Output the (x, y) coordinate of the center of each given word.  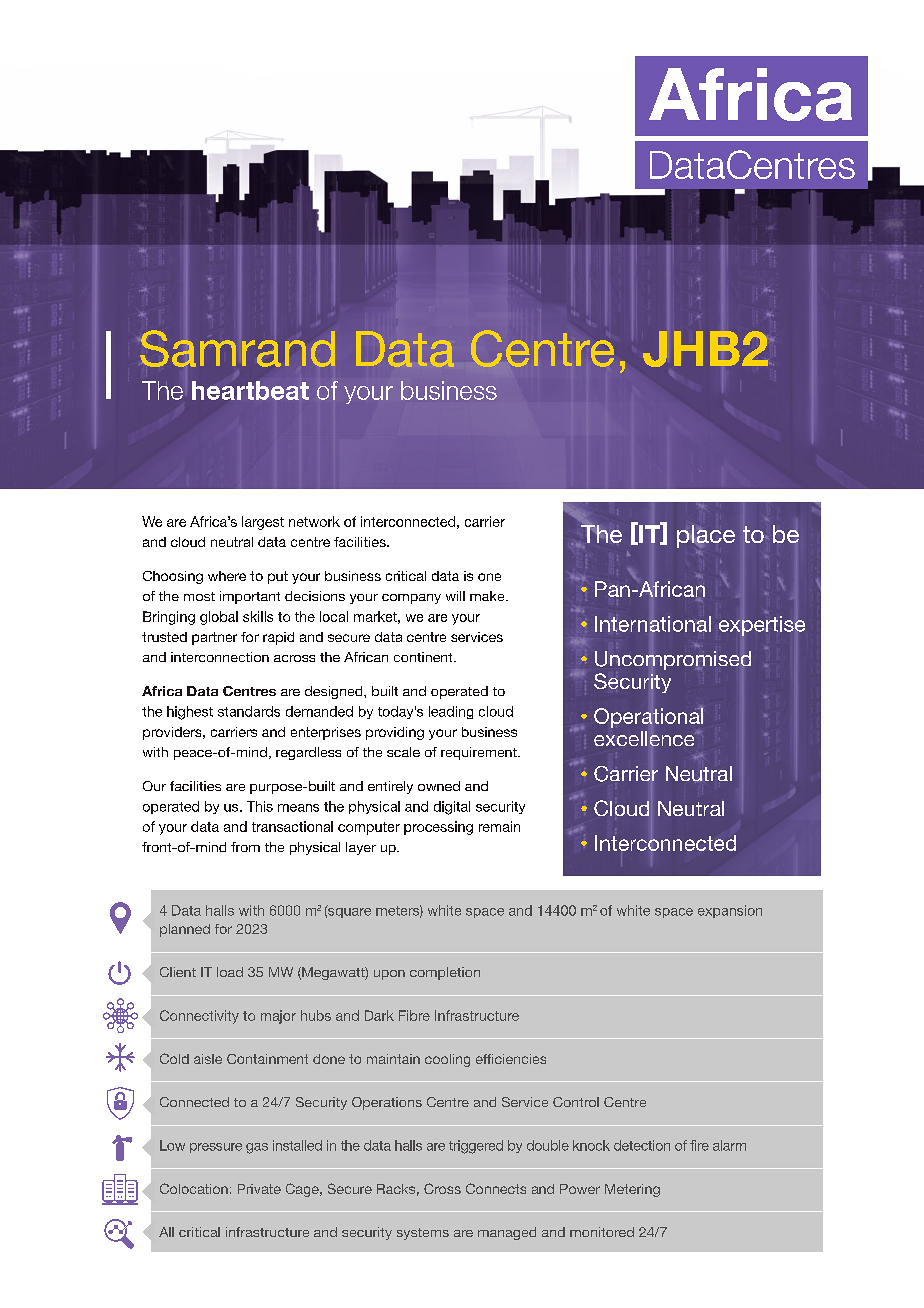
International (653, 624)
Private (259, 1189)
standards (249, 711)
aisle (208, 1059)
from (245, 847)
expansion (730, 911)
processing (438, 828)
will (455, 596)
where (227, 576)
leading (451, 712)
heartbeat (250, 390)
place (706, 536)
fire (699, 1145)
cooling (447, 1060)
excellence (645, 738)
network (314, 521)
